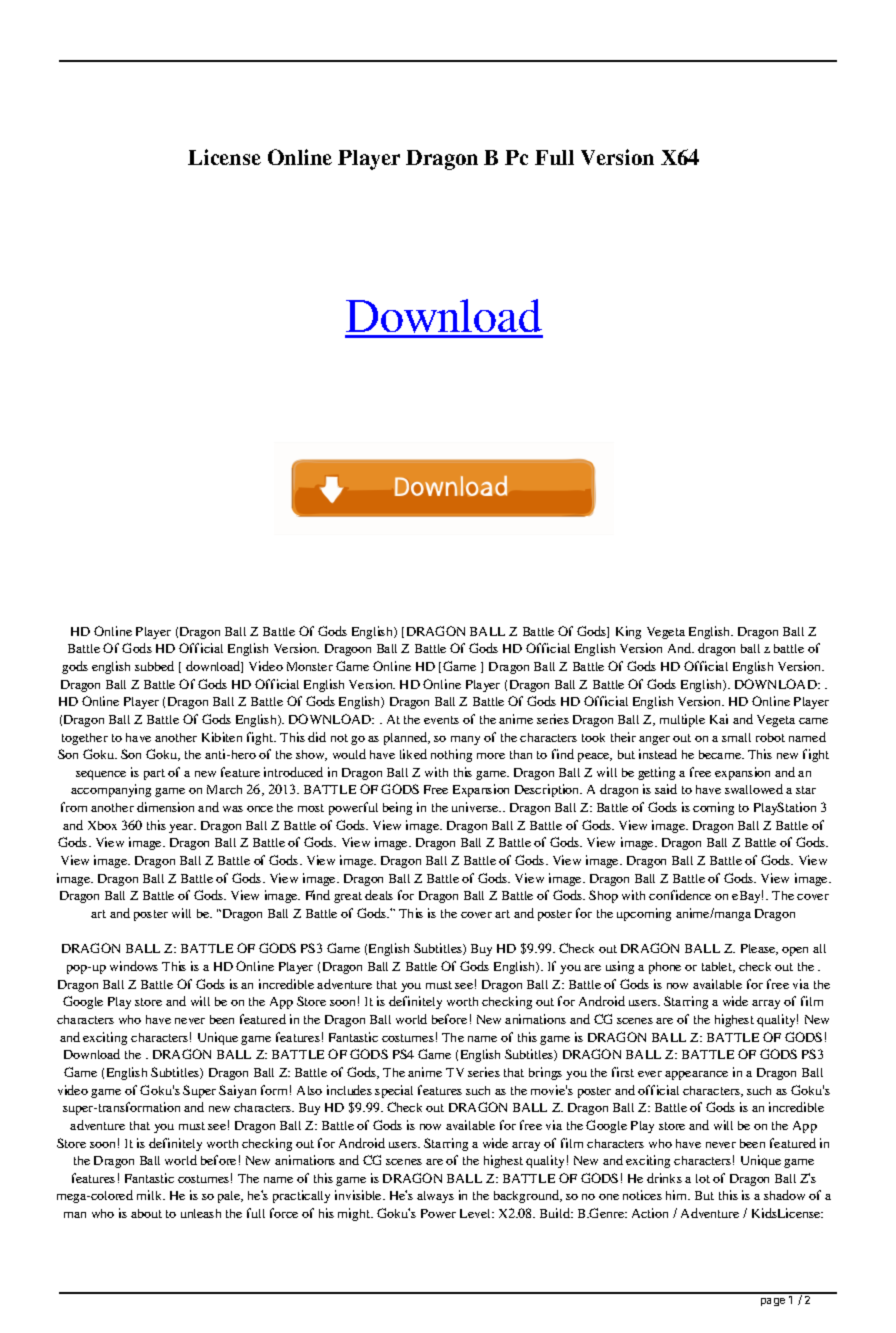  What do you see at coordinates (719, 719) in the screenshot?
I see `Kai` at bounding box center [719, 719].
